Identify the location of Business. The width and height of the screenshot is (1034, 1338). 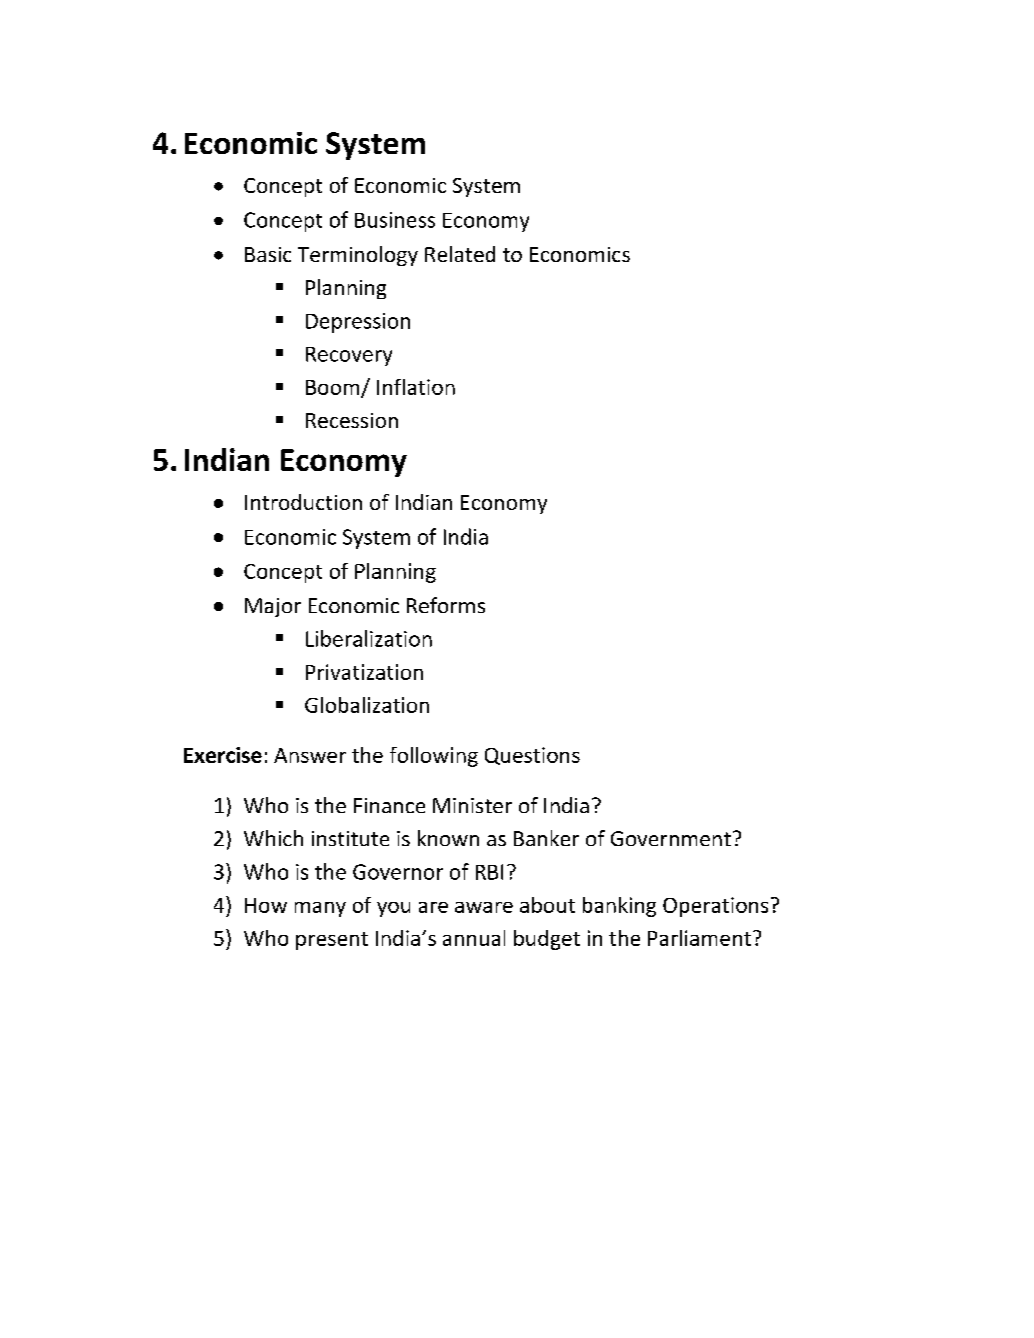
(395, 220).
